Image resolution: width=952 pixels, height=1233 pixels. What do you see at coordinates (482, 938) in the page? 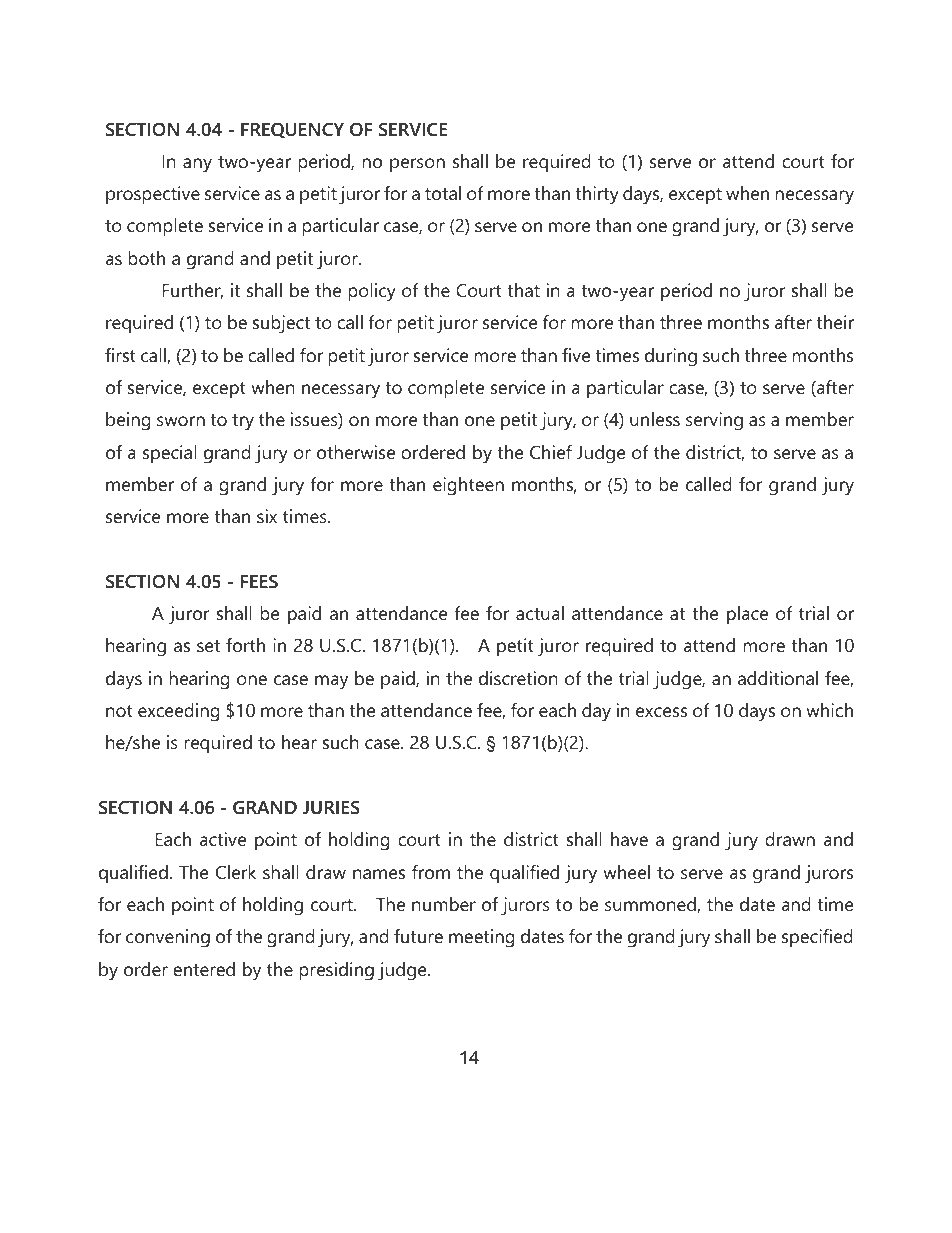
I see `meeting` at bounding box center [482, 938].
